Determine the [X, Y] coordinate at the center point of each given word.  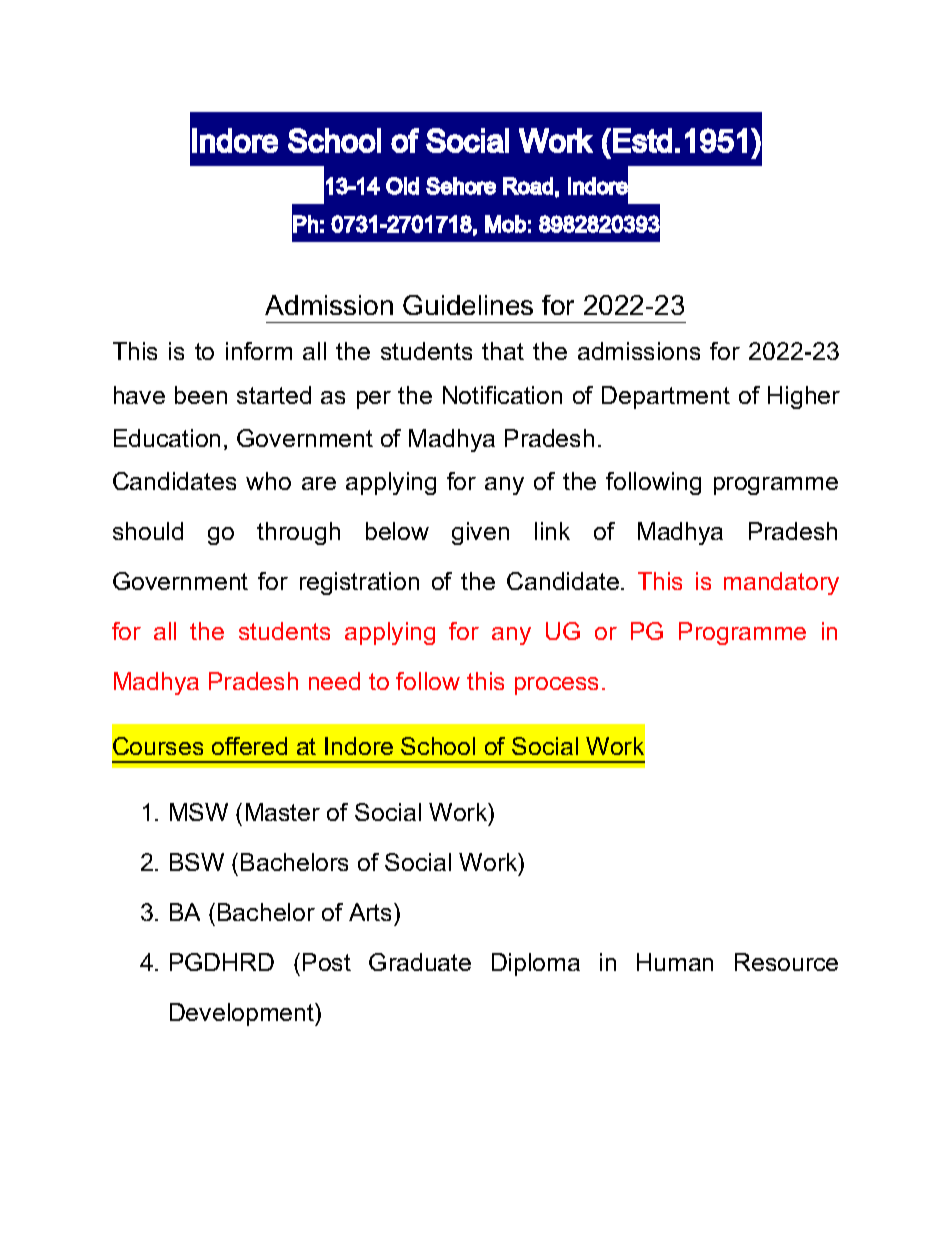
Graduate [420, 962]
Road [528, 186]
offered [249, 746]
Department [666, 397]
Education [167, 438]
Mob [505, 224]
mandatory [781, 583]
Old [402, 186]
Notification [502, 395]
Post [327, 962]
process [556, 686]
